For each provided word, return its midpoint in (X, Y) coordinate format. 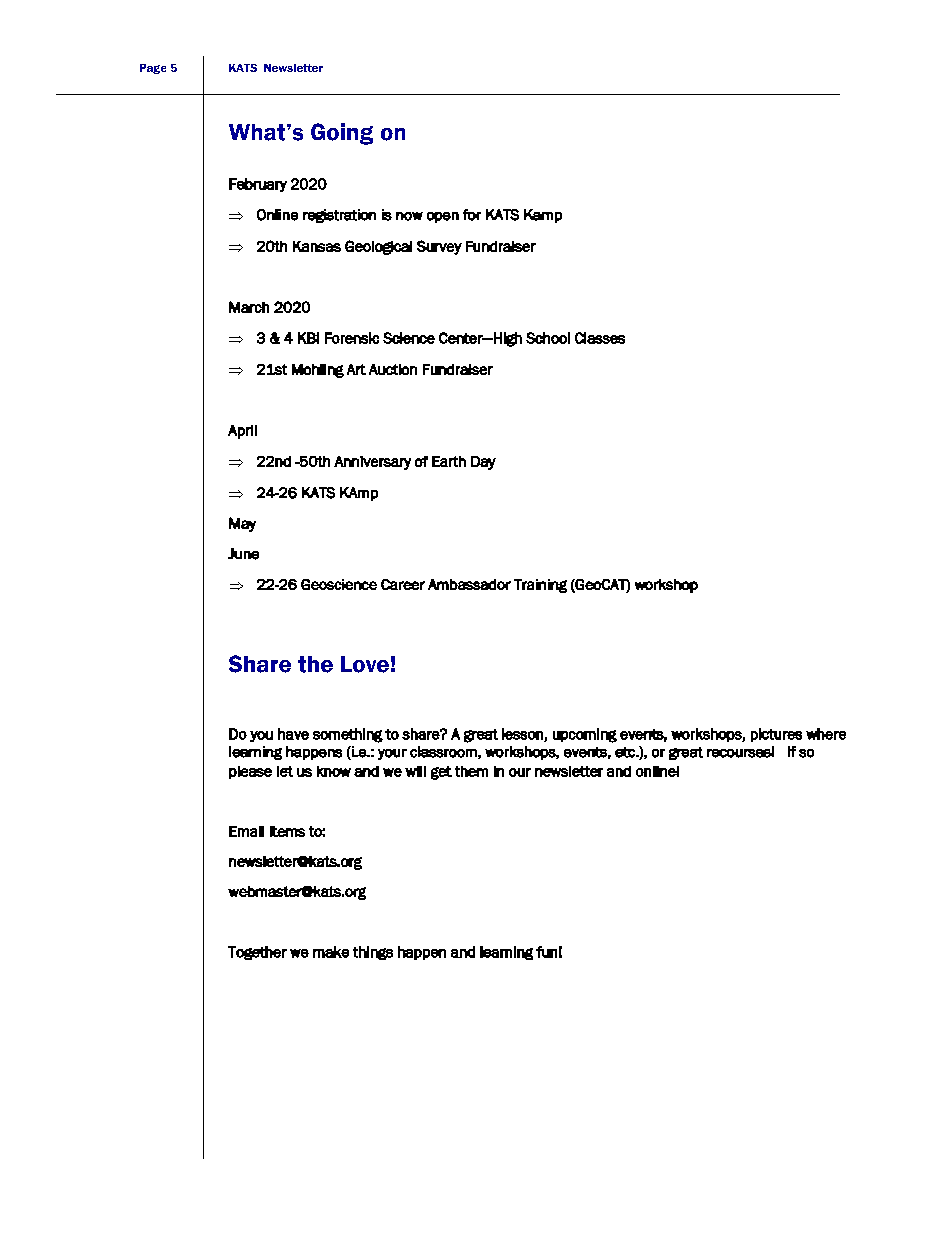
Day (483, 463)
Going (342, 134)
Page (153, 69)
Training (540, 586)
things (373, 953)
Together (257, 953)
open (443, 217)
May (242, 524)
